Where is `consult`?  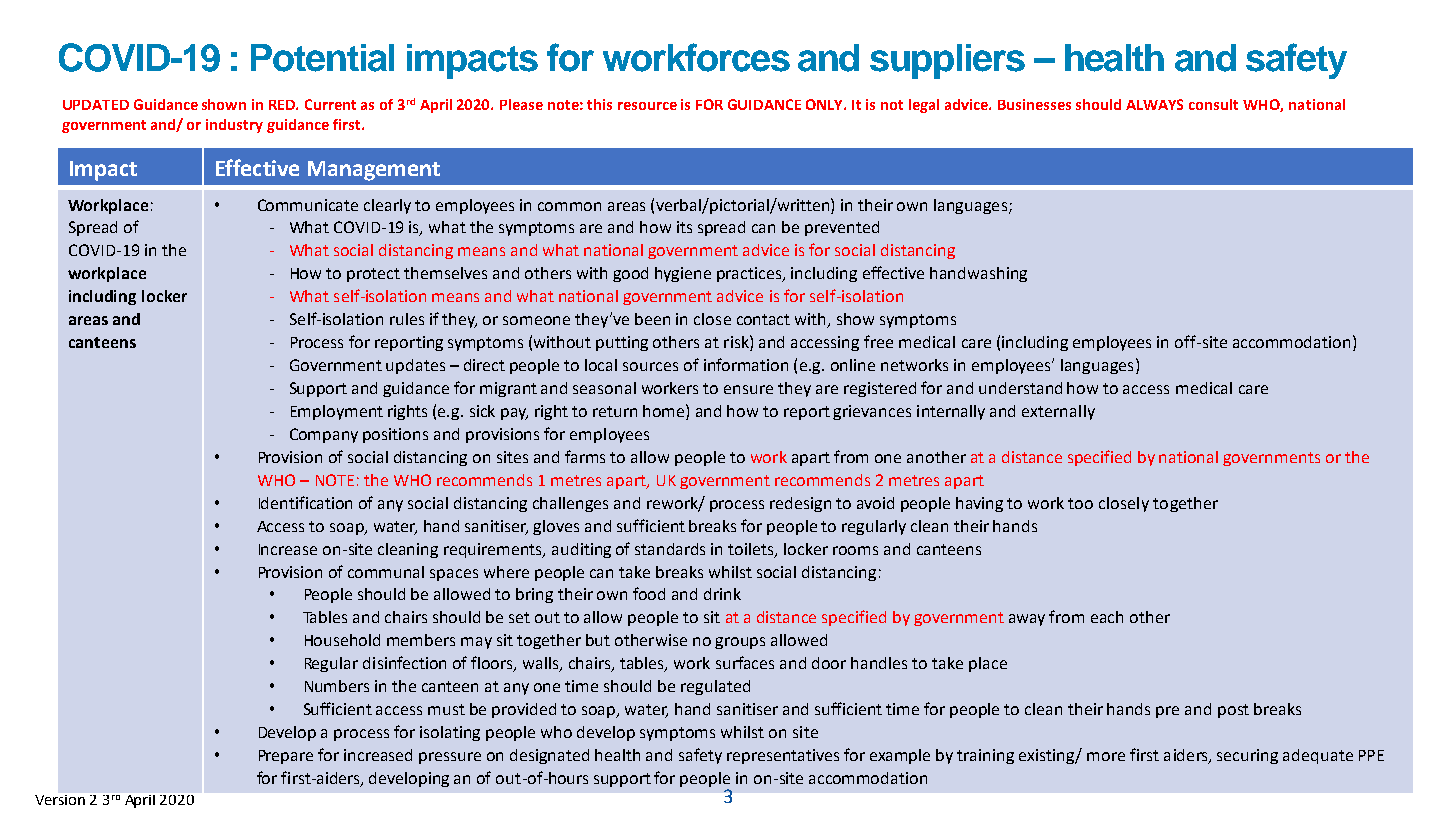
consult is located at coordinates (1213, 104).
